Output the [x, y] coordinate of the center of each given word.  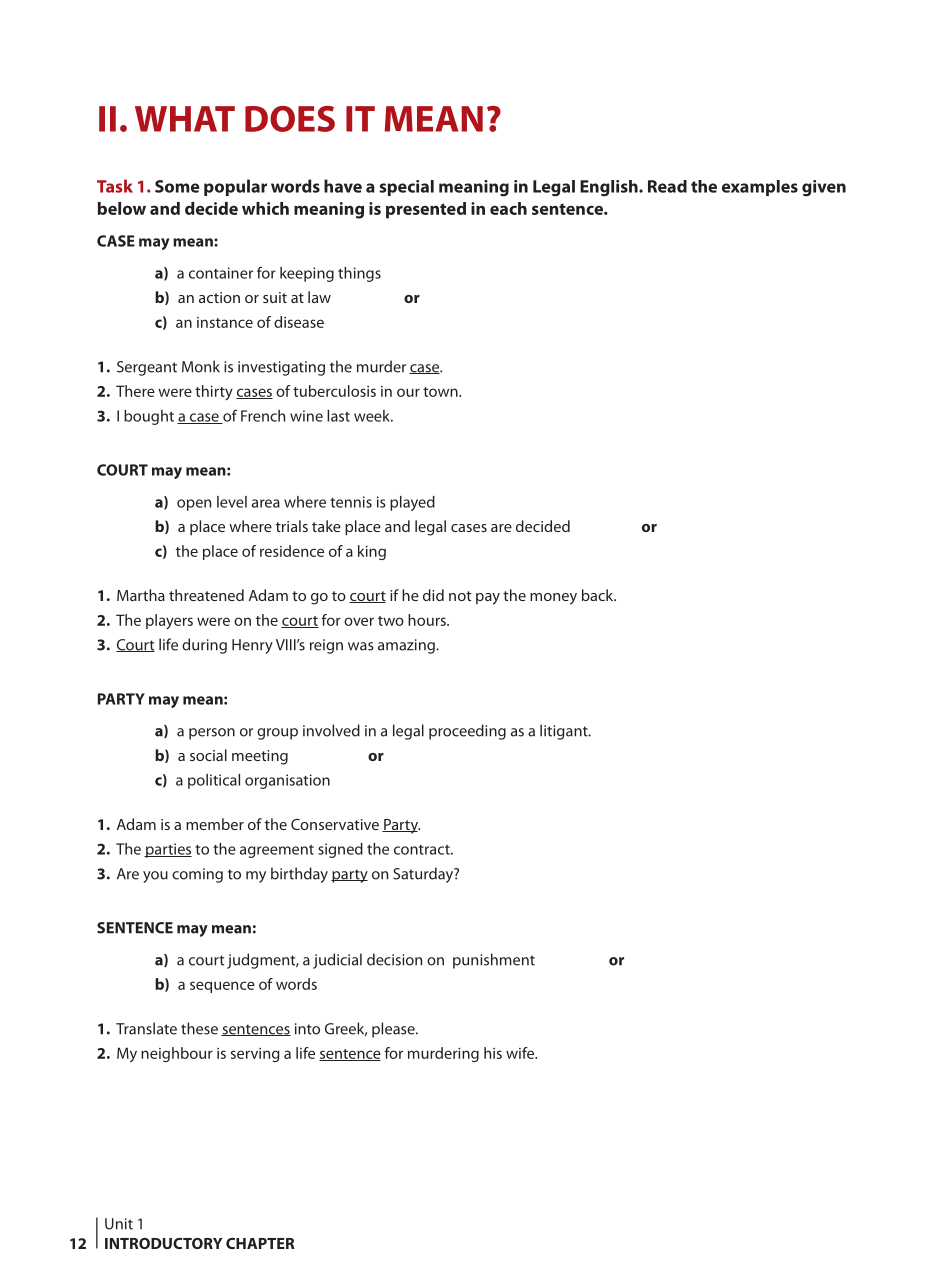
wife [521, 1053]
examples [760, 188]
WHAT [185, 119]
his [493, 1053]
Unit [119, 1224]
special [406, 188]
